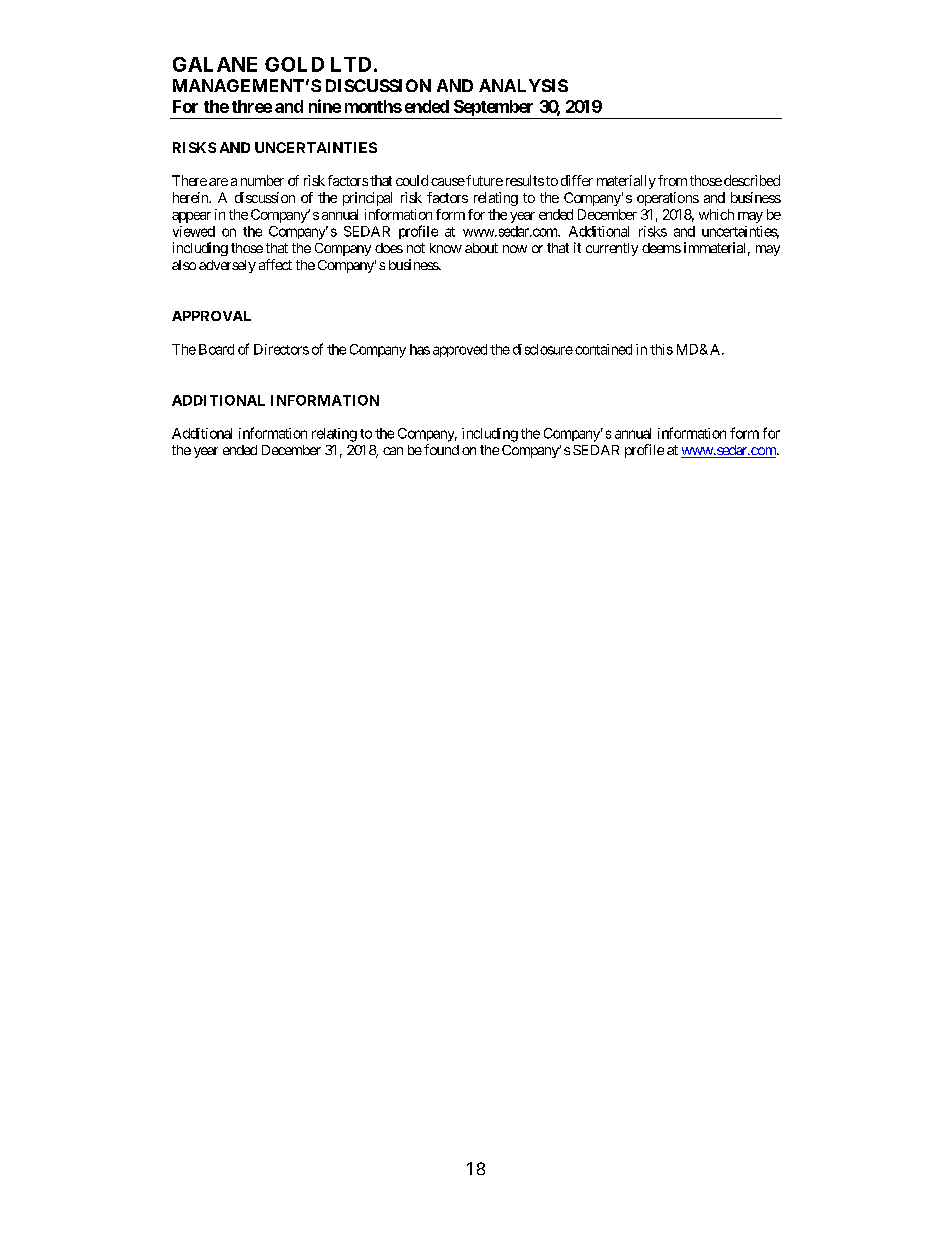 Image resolution: width=952 pixels, height=1233 pixels. I want to click on GOLD, so click(294, 64).
